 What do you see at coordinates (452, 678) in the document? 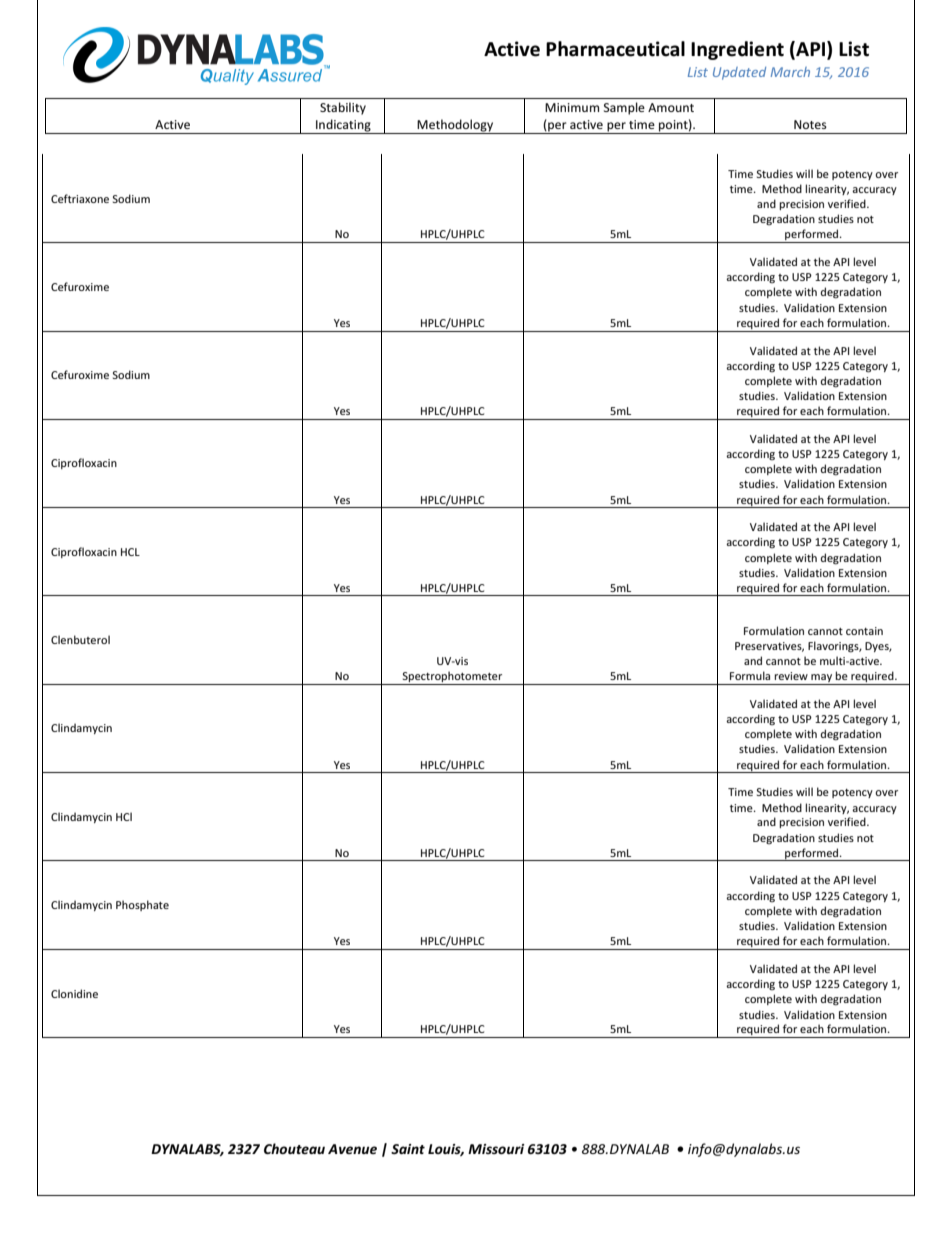
I see `Spectrophotometer` at bounding box center [452, 678].
